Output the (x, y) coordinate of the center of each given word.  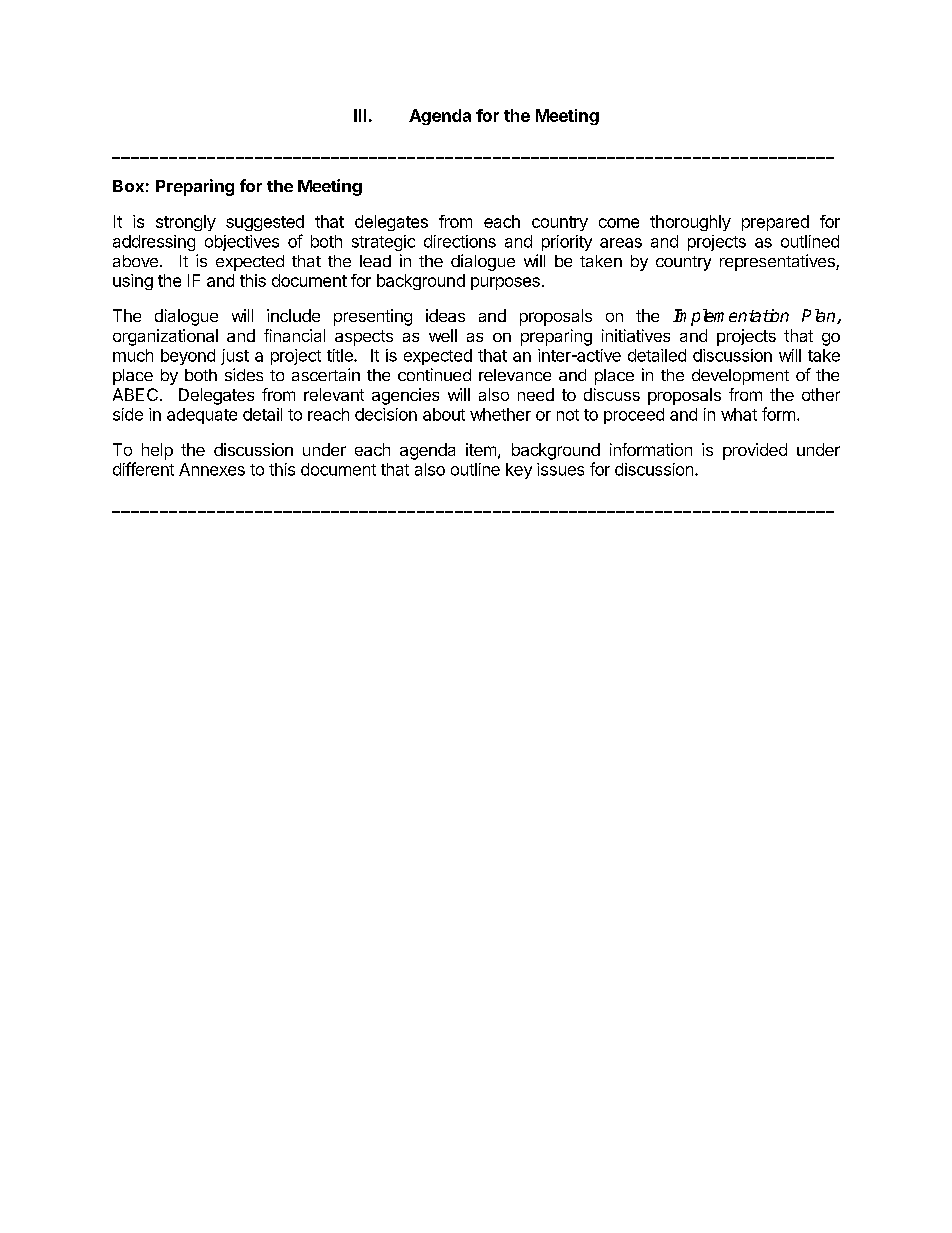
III (360, 115)
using (133, 282)
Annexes (212, 469)
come (619, 223)
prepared (775, 223)
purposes (505, 283)
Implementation (731, 317)
